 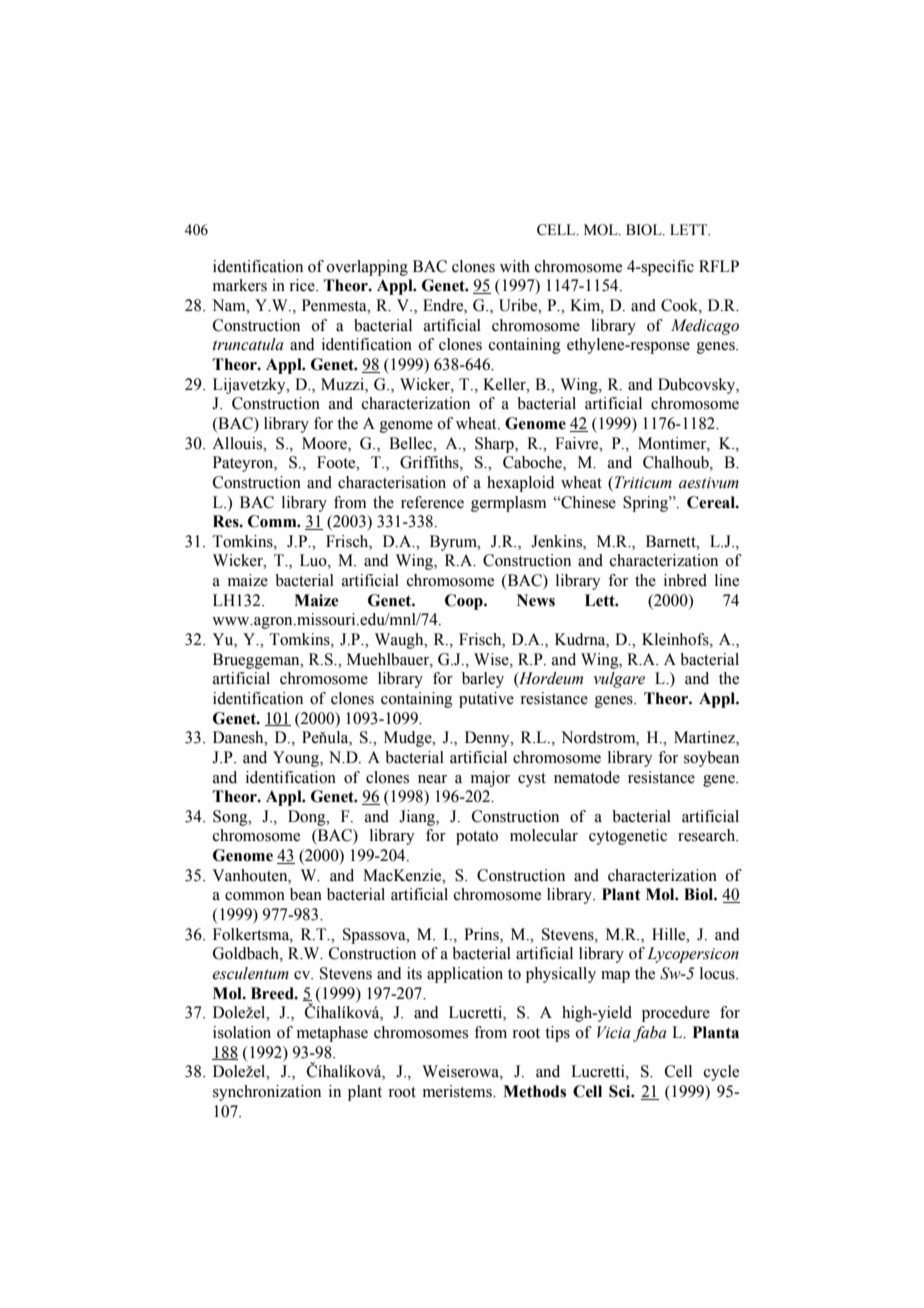 I want to click on rice, so click(x=303, y=285).
